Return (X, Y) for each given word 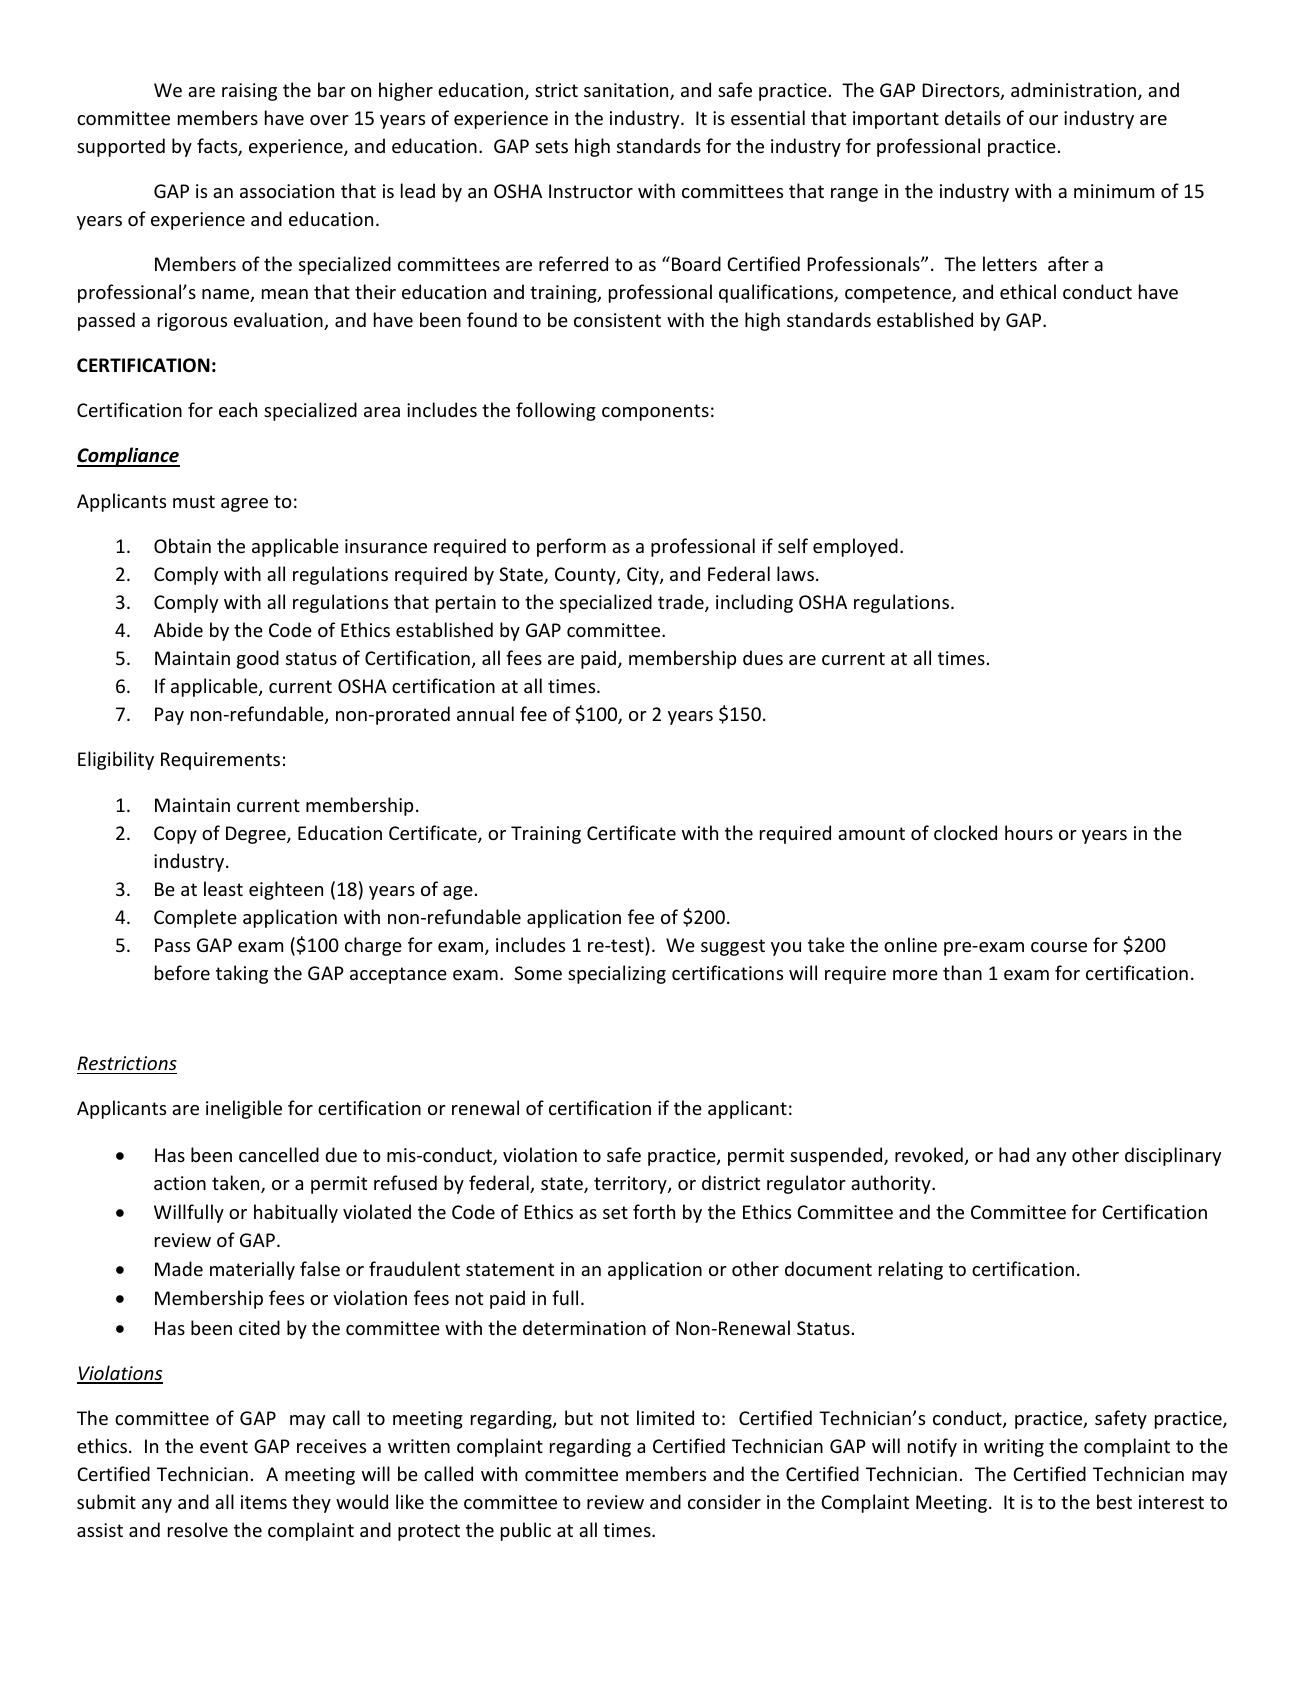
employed (855, 547)
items (264, 1502)
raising (249, 92)
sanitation (627, 91)
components (655, 412)
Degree (257, 835)
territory (631, 1185)
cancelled (279, 1154)
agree (244, 505)
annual (485, 713)
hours (1029, 832)
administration (1073, 89)
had (1014, 1154)
